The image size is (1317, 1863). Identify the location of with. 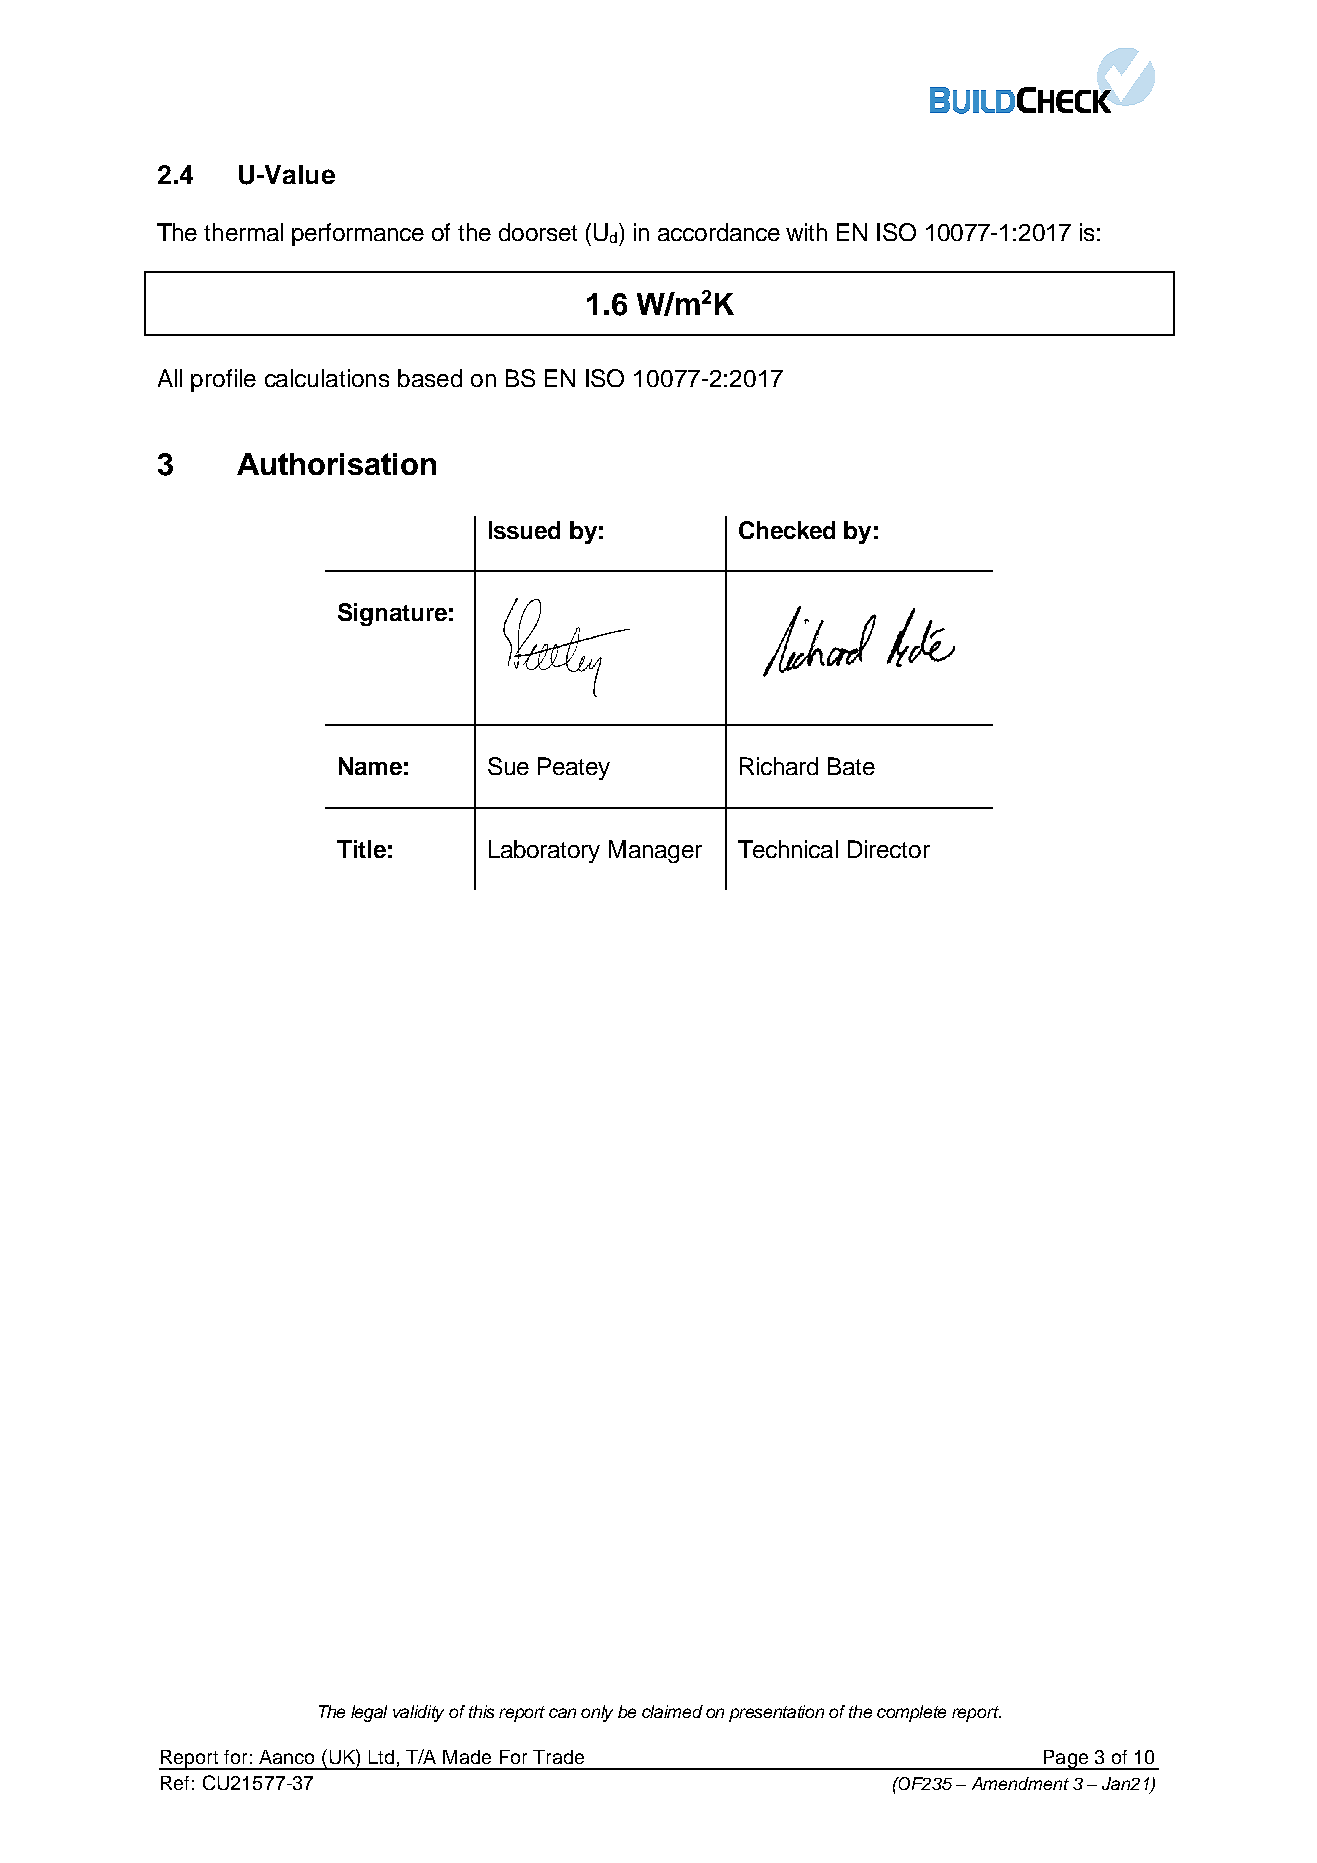
(806, 232).
